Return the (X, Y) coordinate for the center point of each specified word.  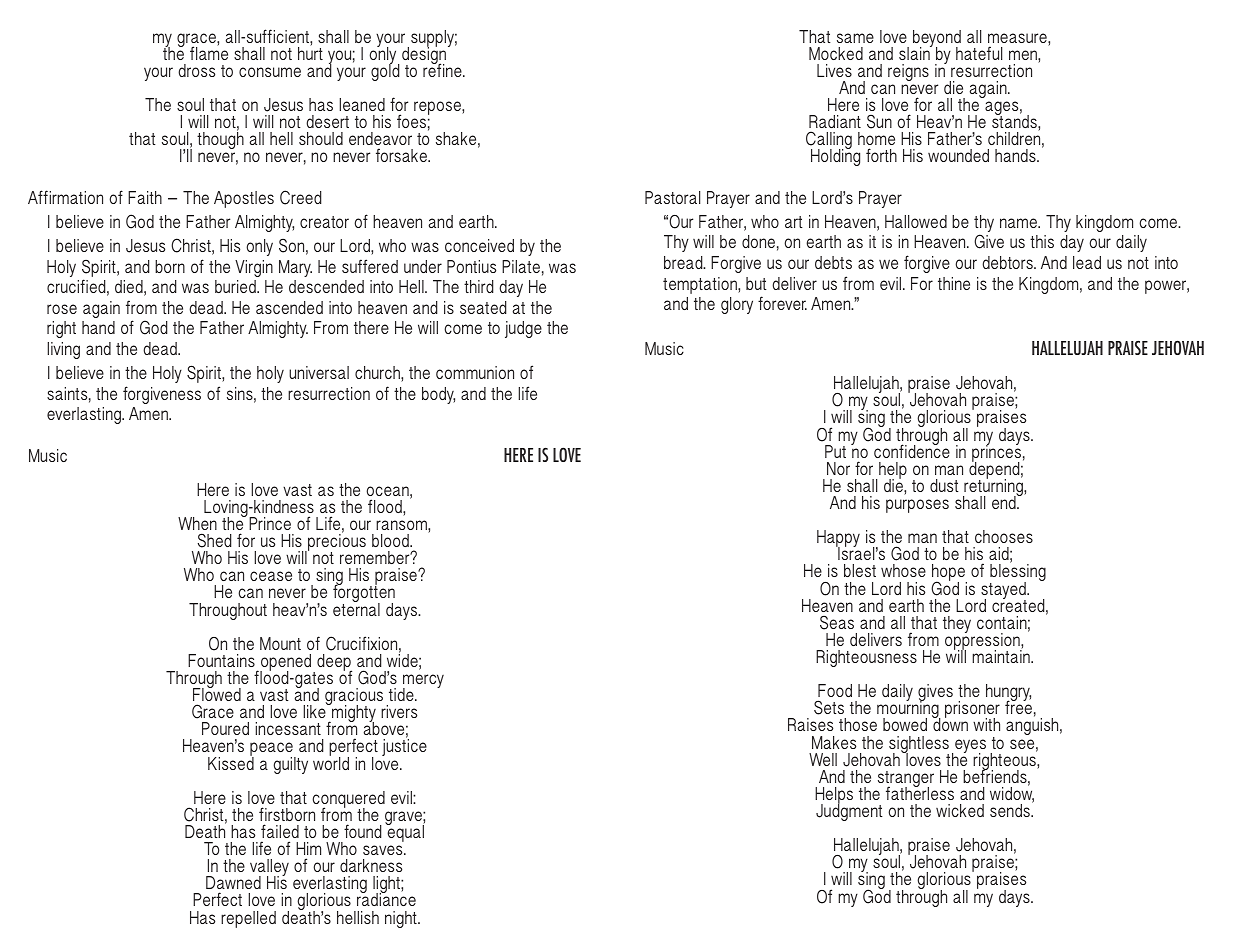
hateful (979, 53)
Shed (215, 540)
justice (404, 746)
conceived (479, 245)
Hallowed (916, 221)
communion (475, 372)
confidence (912, 450)
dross (196, 70)
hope (949, 574)
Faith (145, 197)
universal (319, 372)
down (950, 723)
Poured (225, 728)
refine (443, 69)
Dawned (233, 882)
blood (391, 540)
